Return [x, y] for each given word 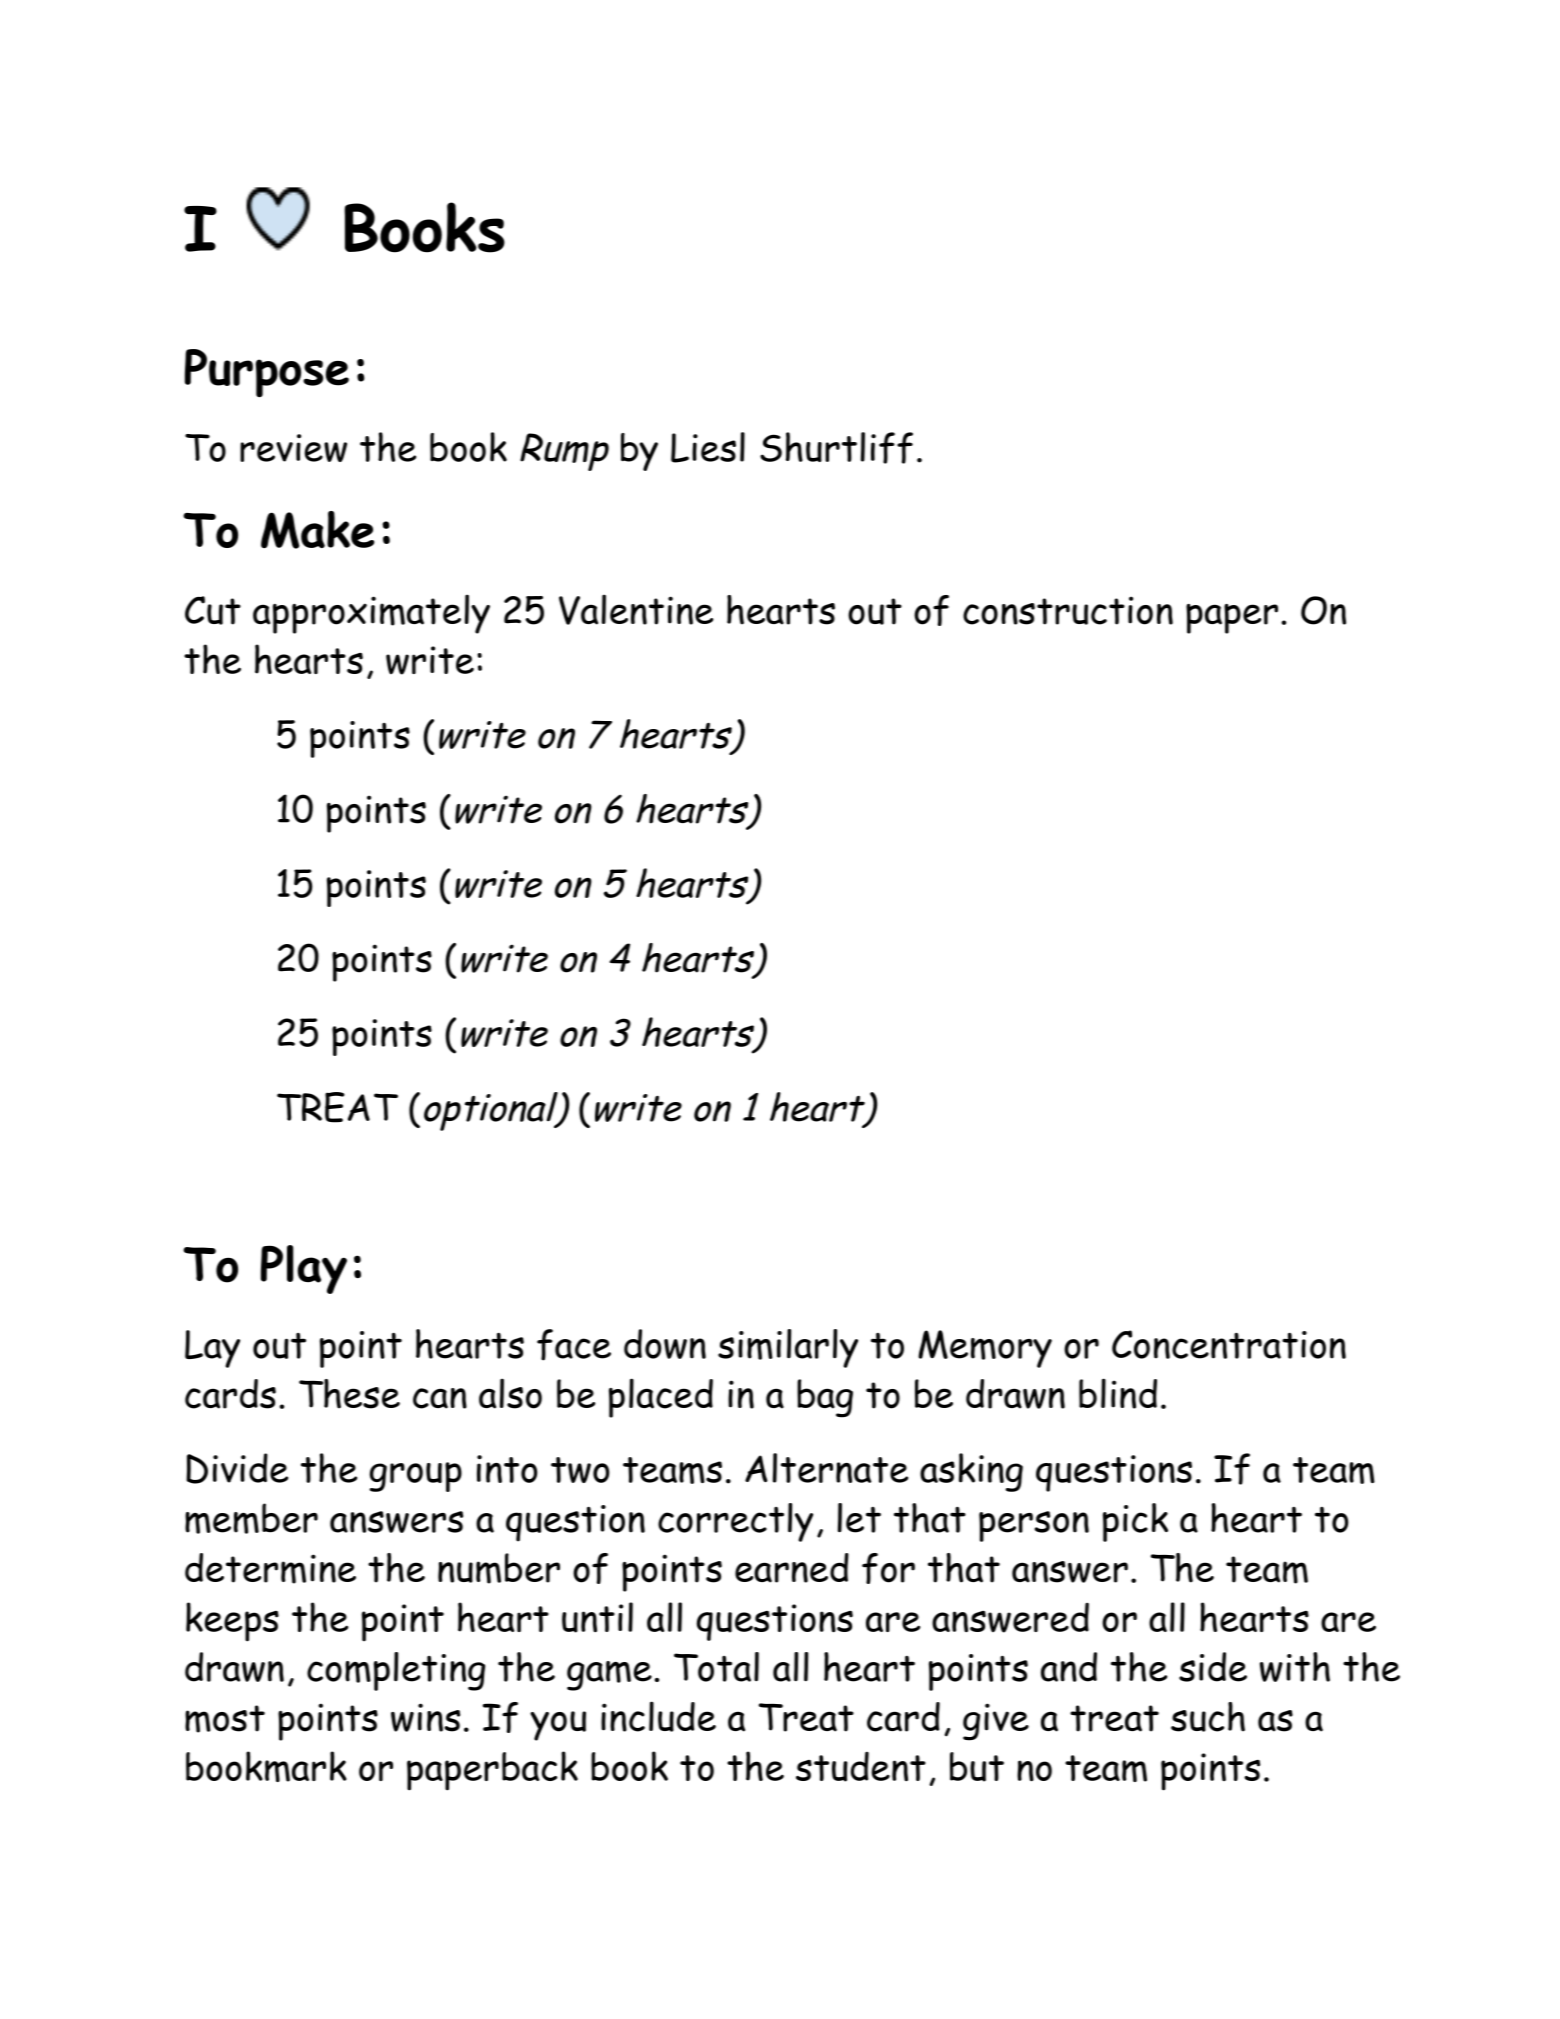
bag [825, 1398]
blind [1118, 1393]
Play [304, 1269]
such [1208, 1717]
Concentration [1229, 1344]
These [349, 1394]
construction [1068, 610]
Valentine [636, 609]
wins [425, 1717]
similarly [788, 1348]
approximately [371, 614]
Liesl [708, 447]
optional [492, 1111]
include [658, 1716]
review [293, 448]
